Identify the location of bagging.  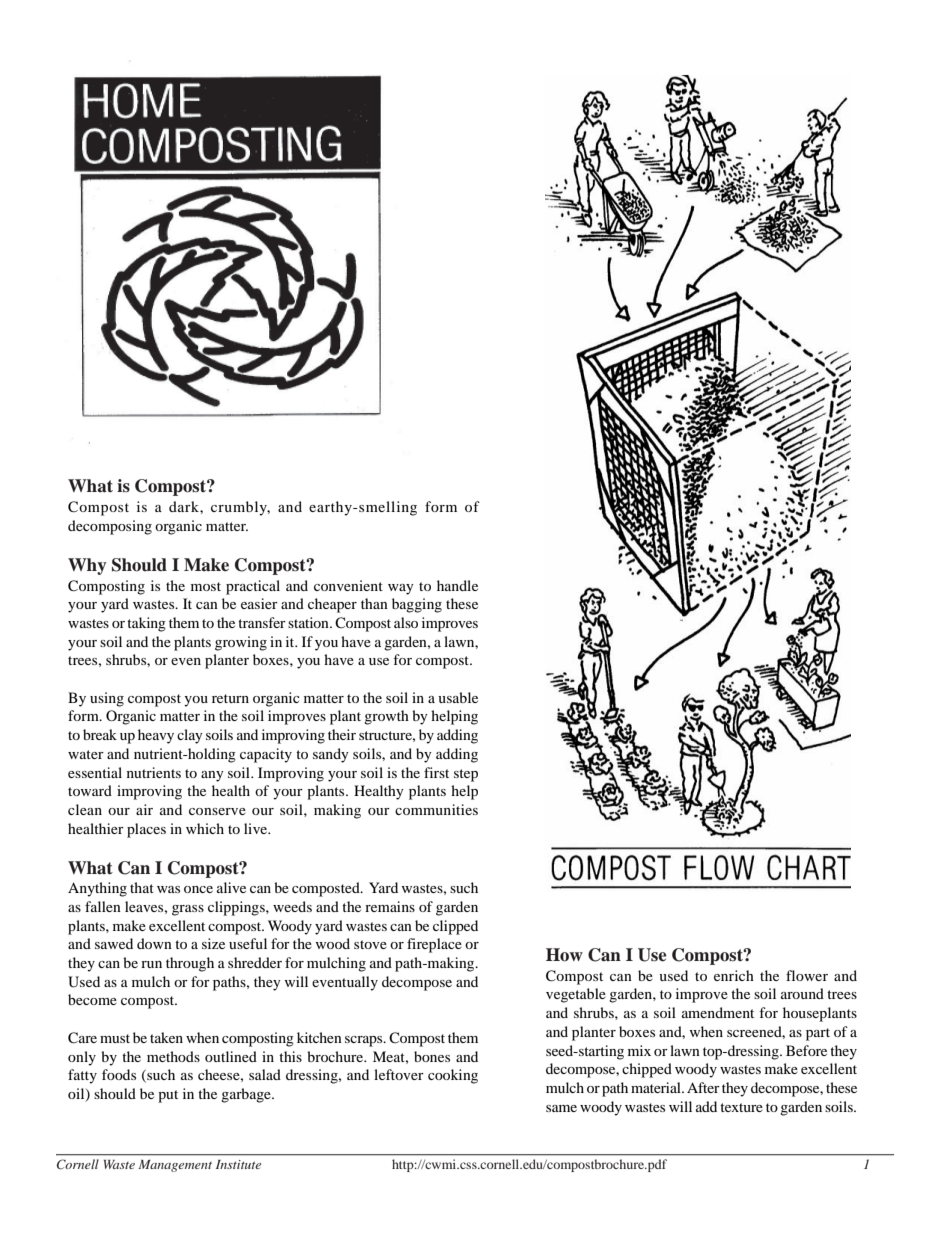
(417, 605).
